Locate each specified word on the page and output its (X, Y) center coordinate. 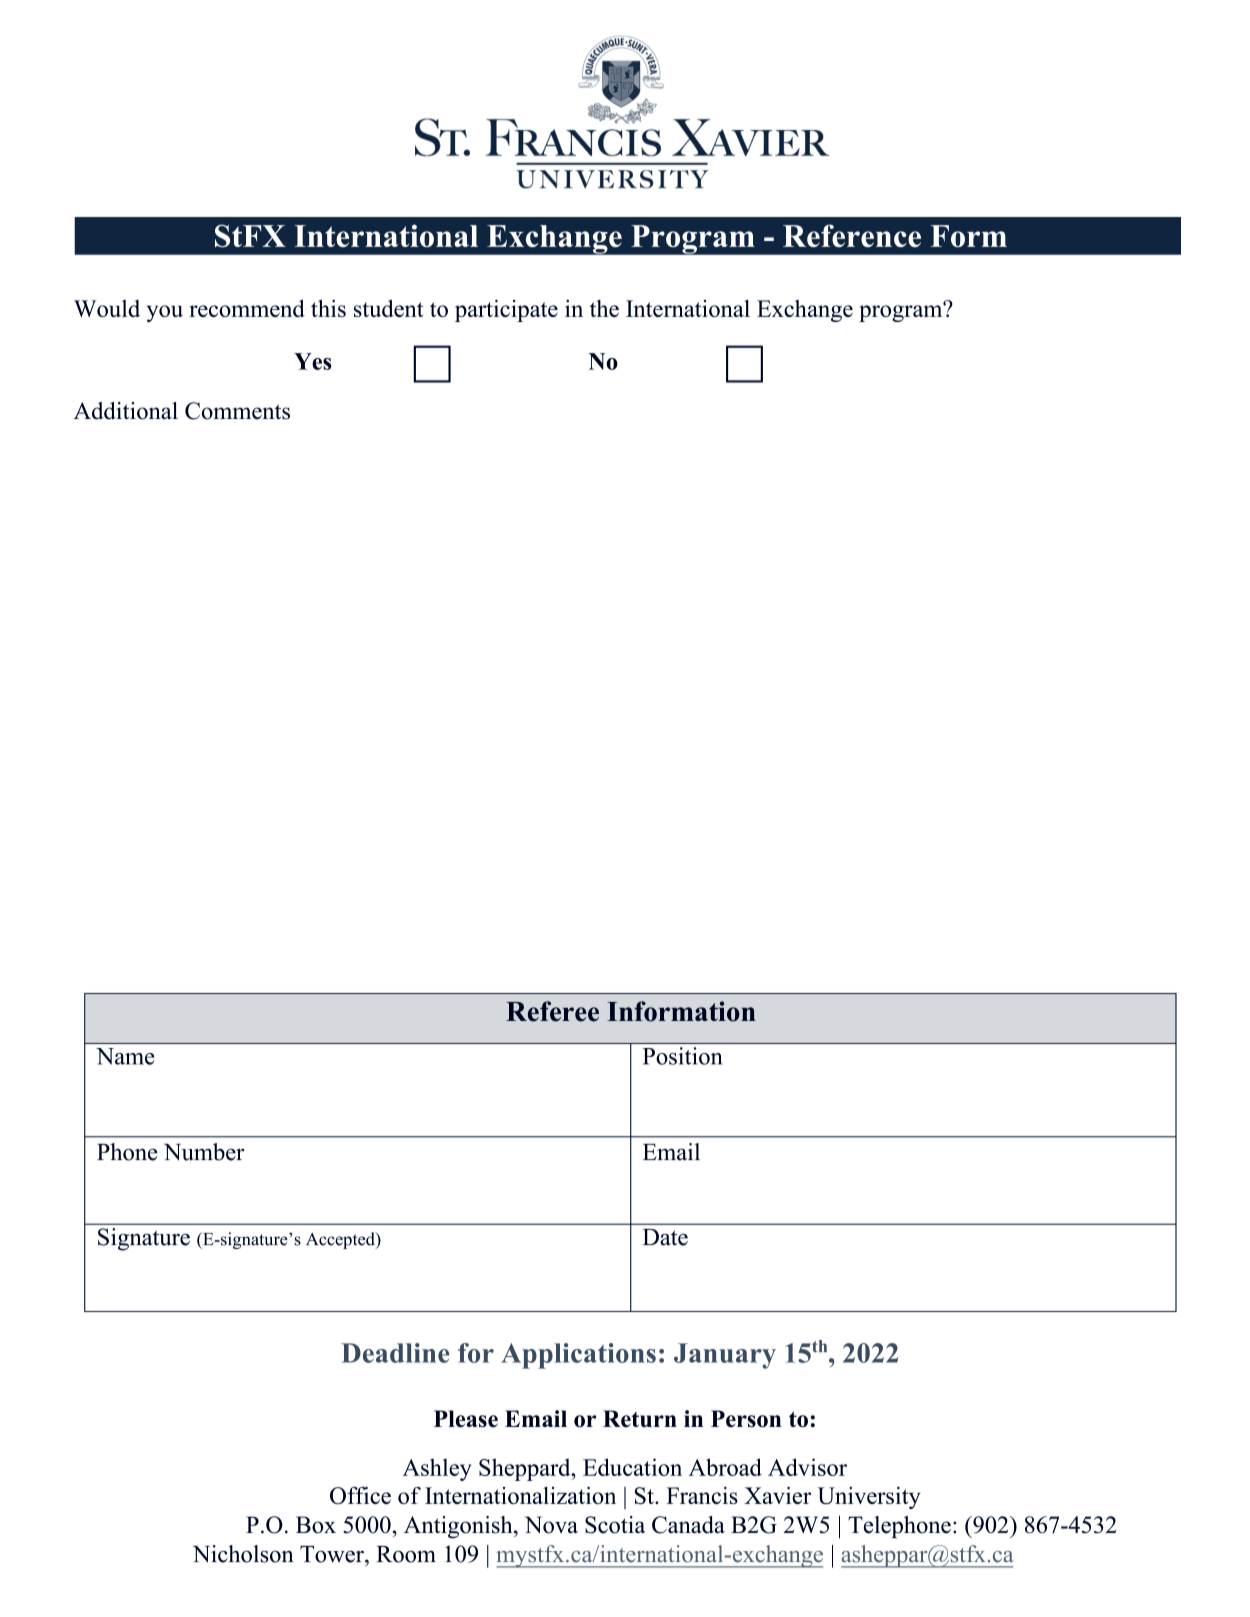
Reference (852, 235)
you (165, 313)
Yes (312, 361)
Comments (237, 411)
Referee (552, 1011)
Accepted (341, 1240)
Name (125, 1056)
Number (204, 1152)
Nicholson (243, 1554)
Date (665, 1237)
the (604, 308)
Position (682, 1056)
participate (506, 310)
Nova (551, 1525)
